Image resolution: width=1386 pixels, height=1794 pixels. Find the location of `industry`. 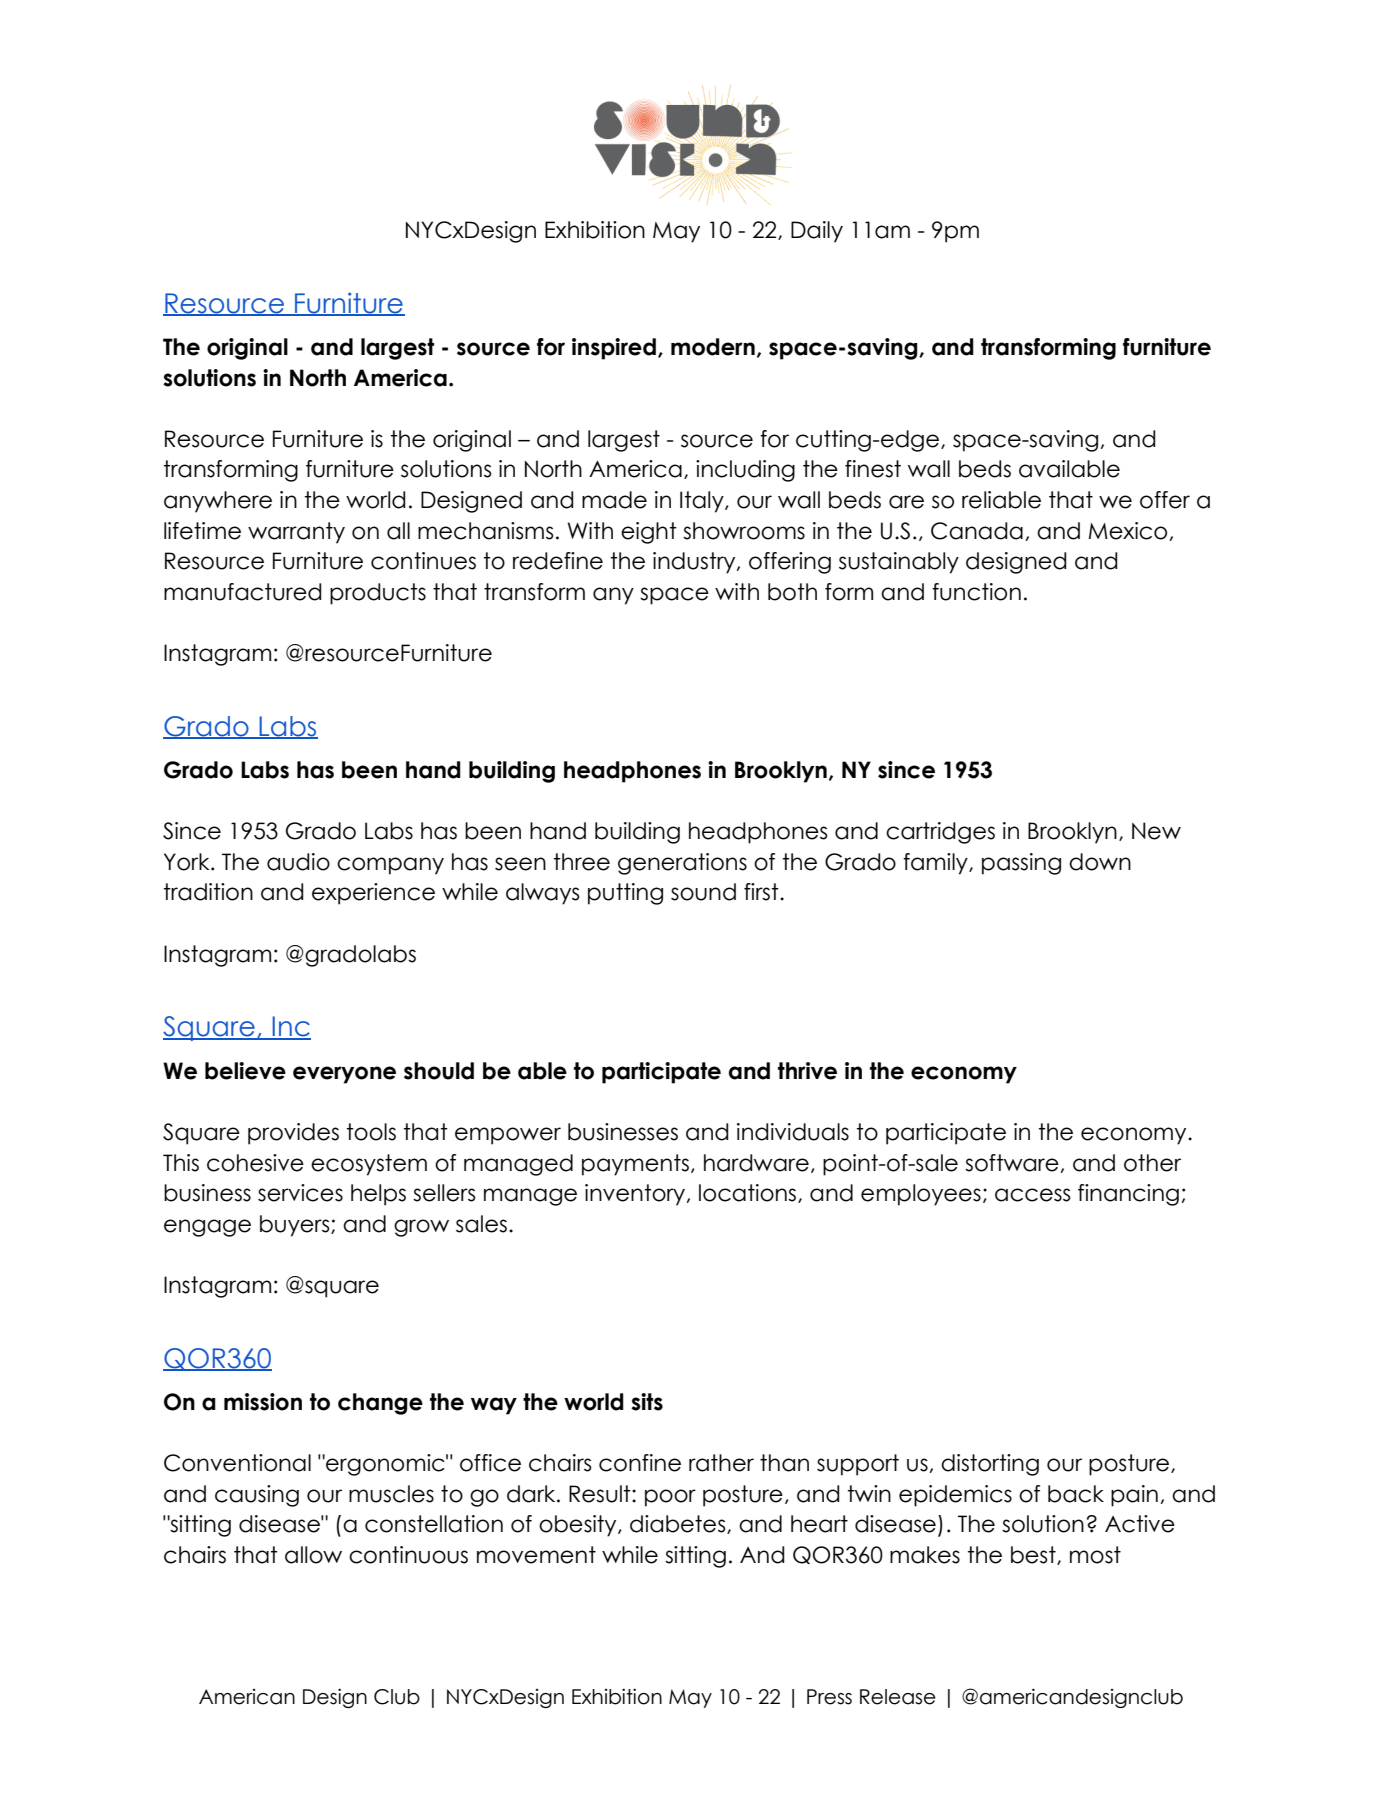

industry is located at coordinates (695, 563).
